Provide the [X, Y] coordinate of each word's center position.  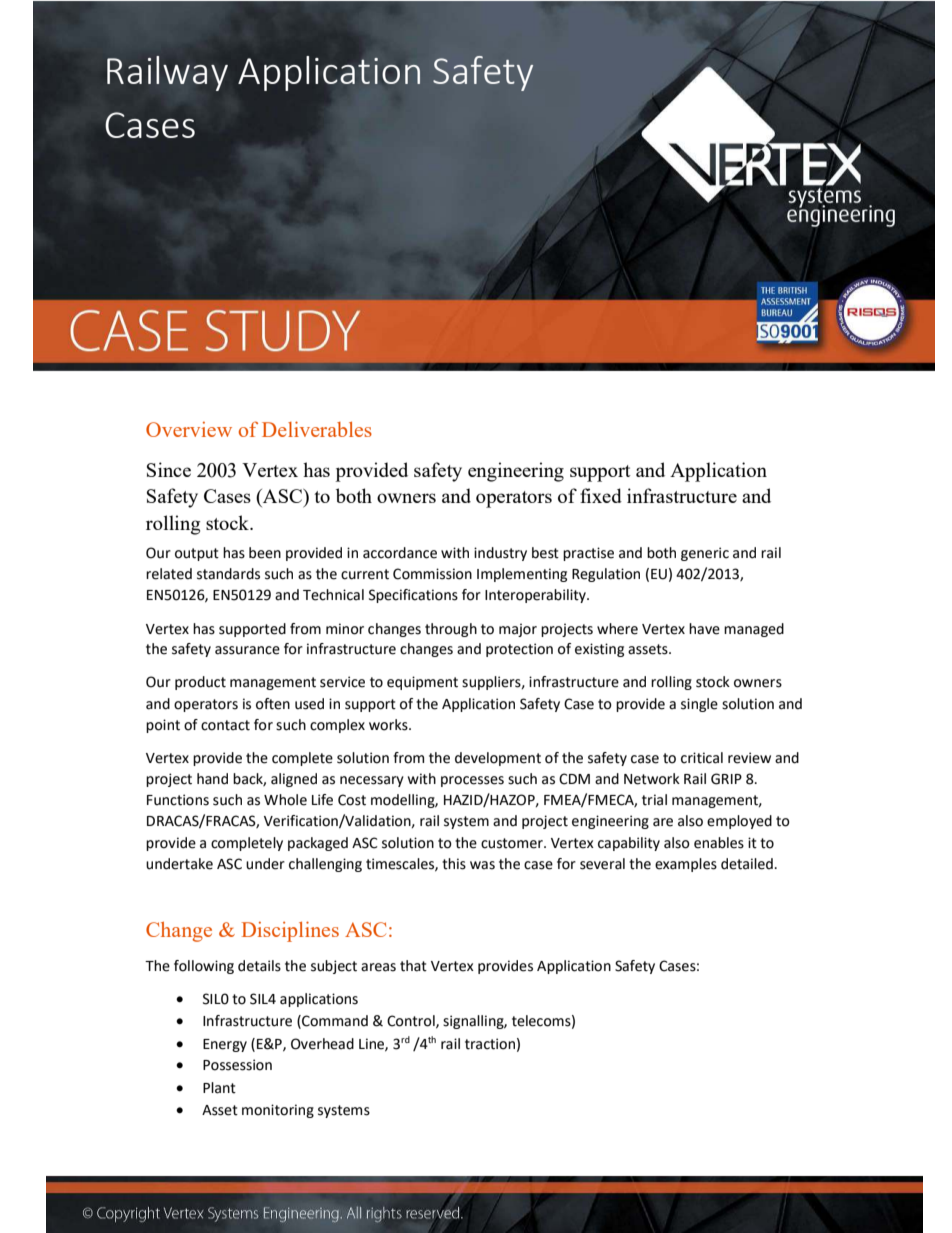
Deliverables [317, 429]
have [704, 629]
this [454, 864]
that [413, 966]
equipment [422, 683]
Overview [189, 429]
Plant [219, 1088]
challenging [325, 865]
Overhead [322, 1044]
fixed [601, 495]
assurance [247, 650]
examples [686, 865]
